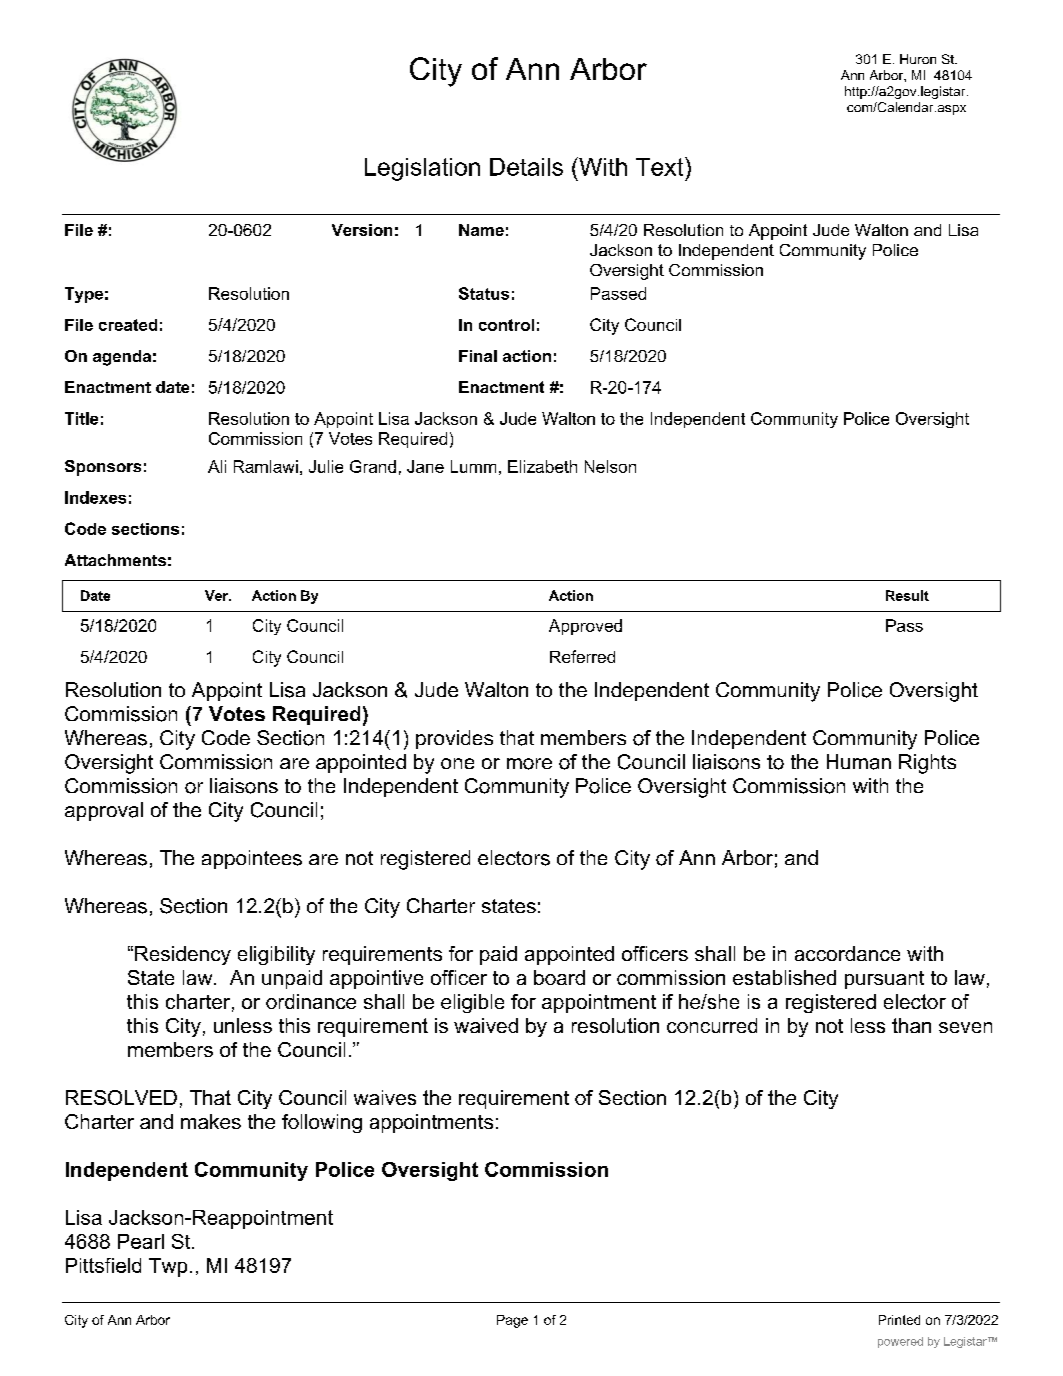 The width and height of the page is (1063, 1376). Describe the element at coordinates (526, 167) in the page. I see `Details` at that location.
